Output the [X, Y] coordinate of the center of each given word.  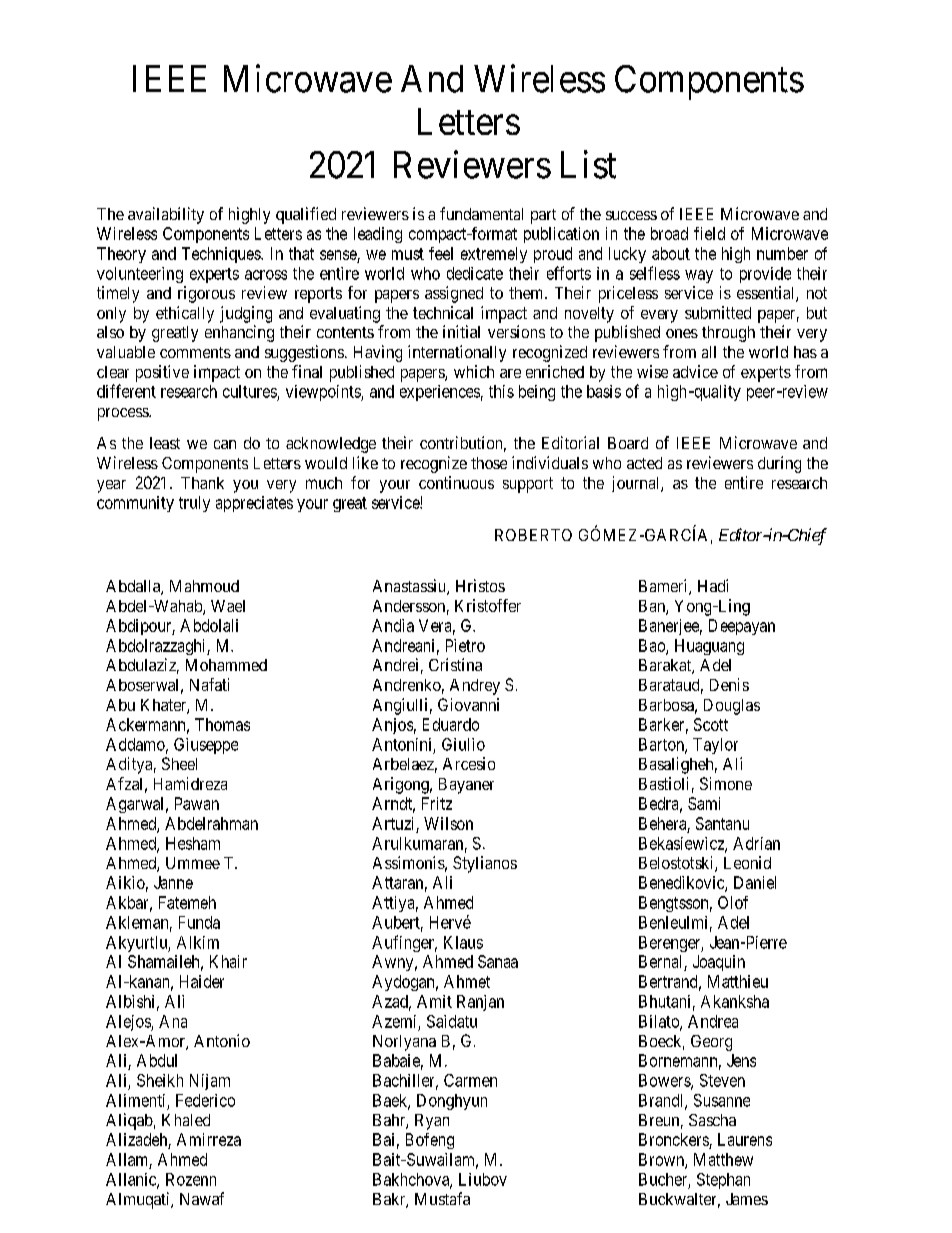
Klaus [463, 942]
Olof [733, 902]
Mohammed [226, 665]
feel [441, 253]
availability [166, 215]
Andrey [475, 687]
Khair [228, 961]
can [225, 444]
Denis [729, 684]
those [489, 463]
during [779, 464]
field [709, 233]
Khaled [186, 1120]
